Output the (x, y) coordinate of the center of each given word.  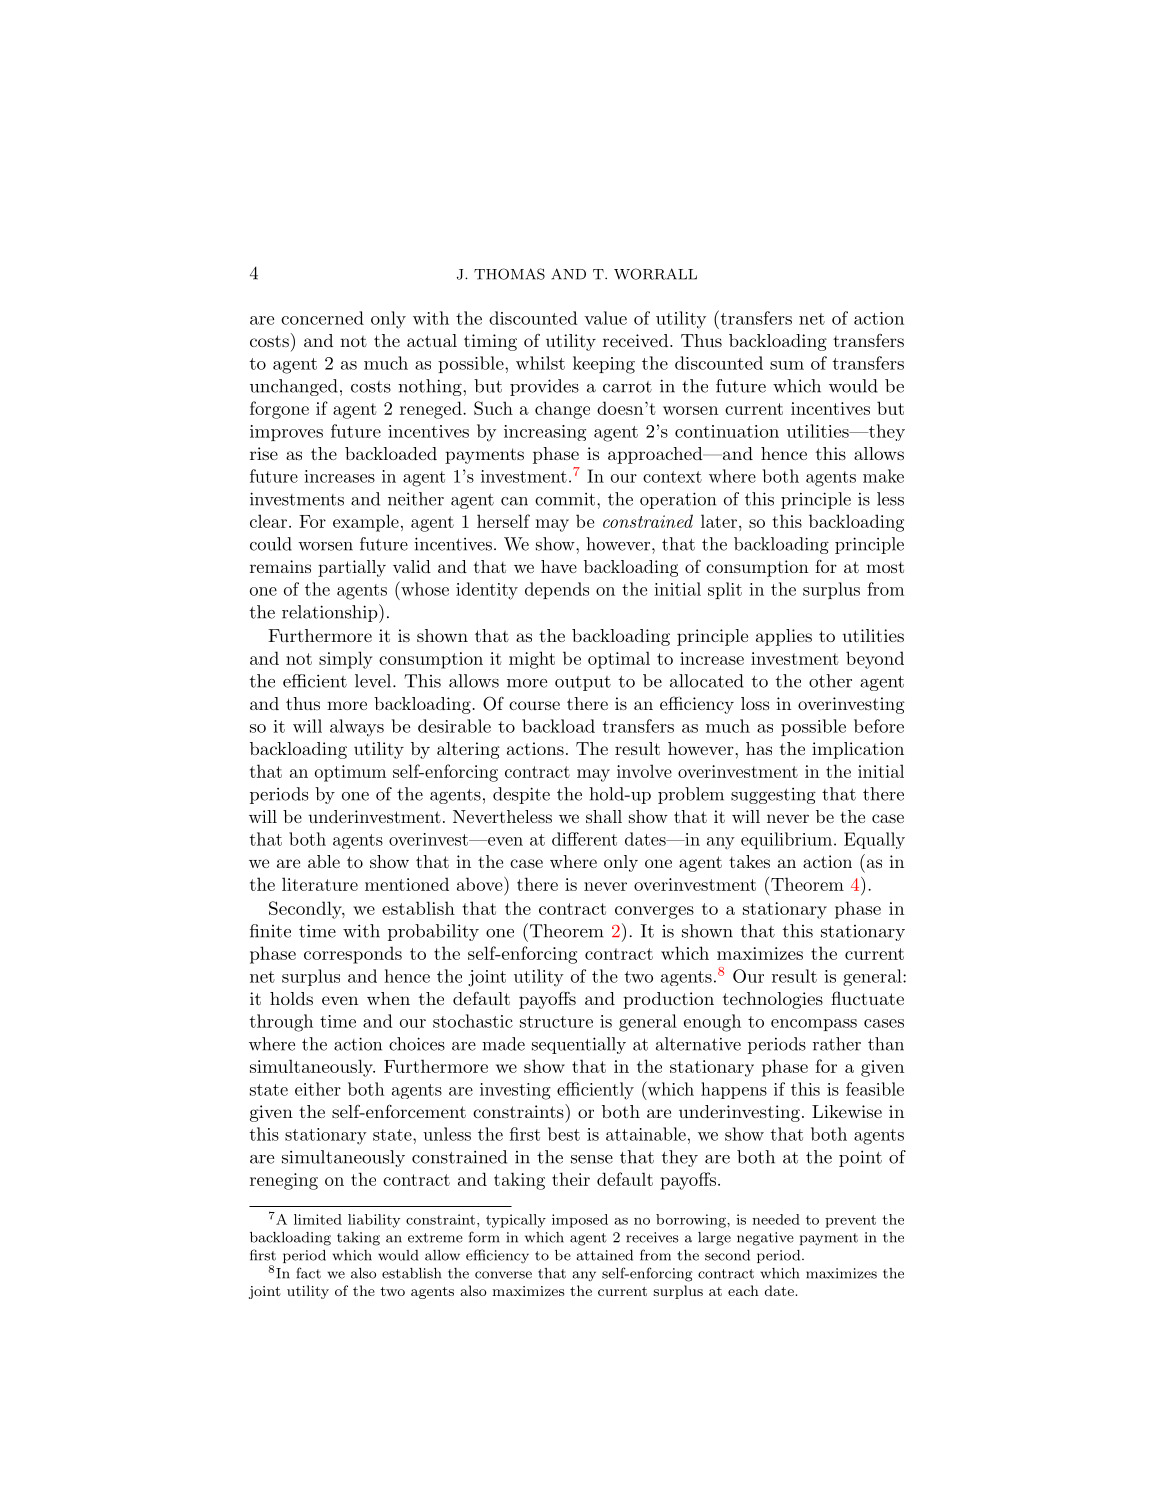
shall (604, 816)
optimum (350, 773)
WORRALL (655, 274)
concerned (322, 318)
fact (309, 1273)
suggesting (773, 795)
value (605, 318)
